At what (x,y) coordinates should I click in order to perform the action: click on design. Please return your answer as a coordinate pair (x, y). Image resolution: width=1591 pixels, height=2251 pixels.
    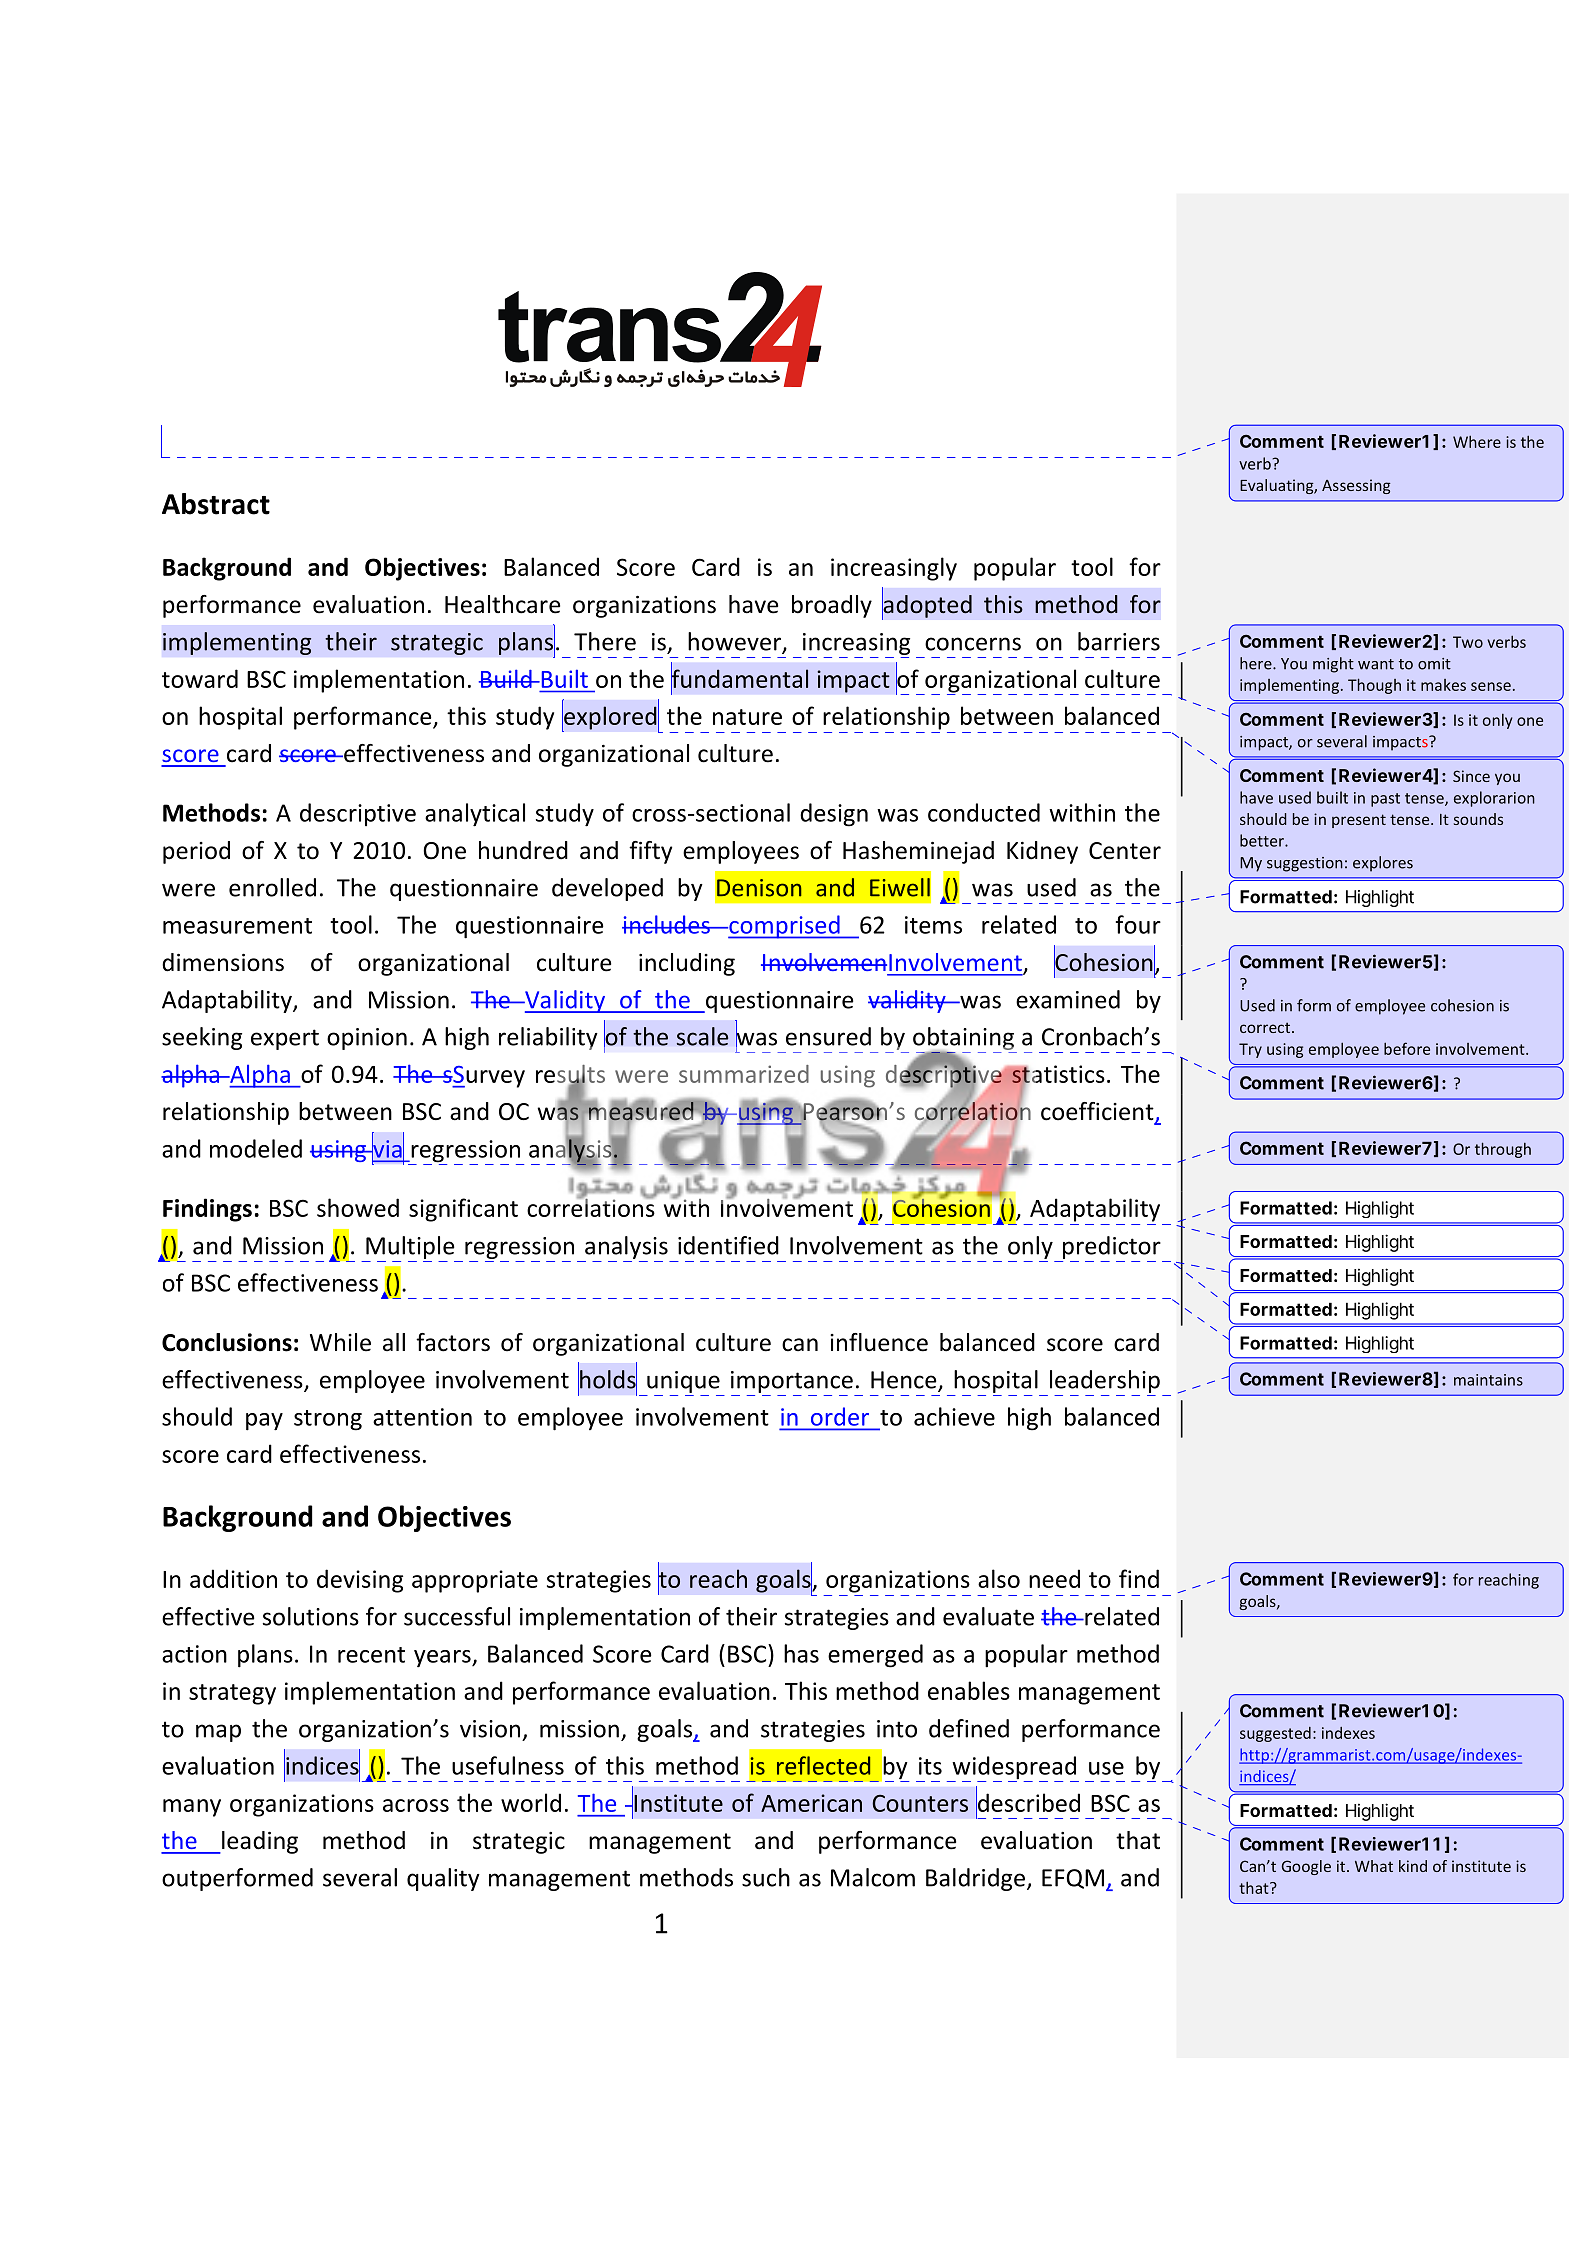
    Looking at the image, I should click on (834, 815).
